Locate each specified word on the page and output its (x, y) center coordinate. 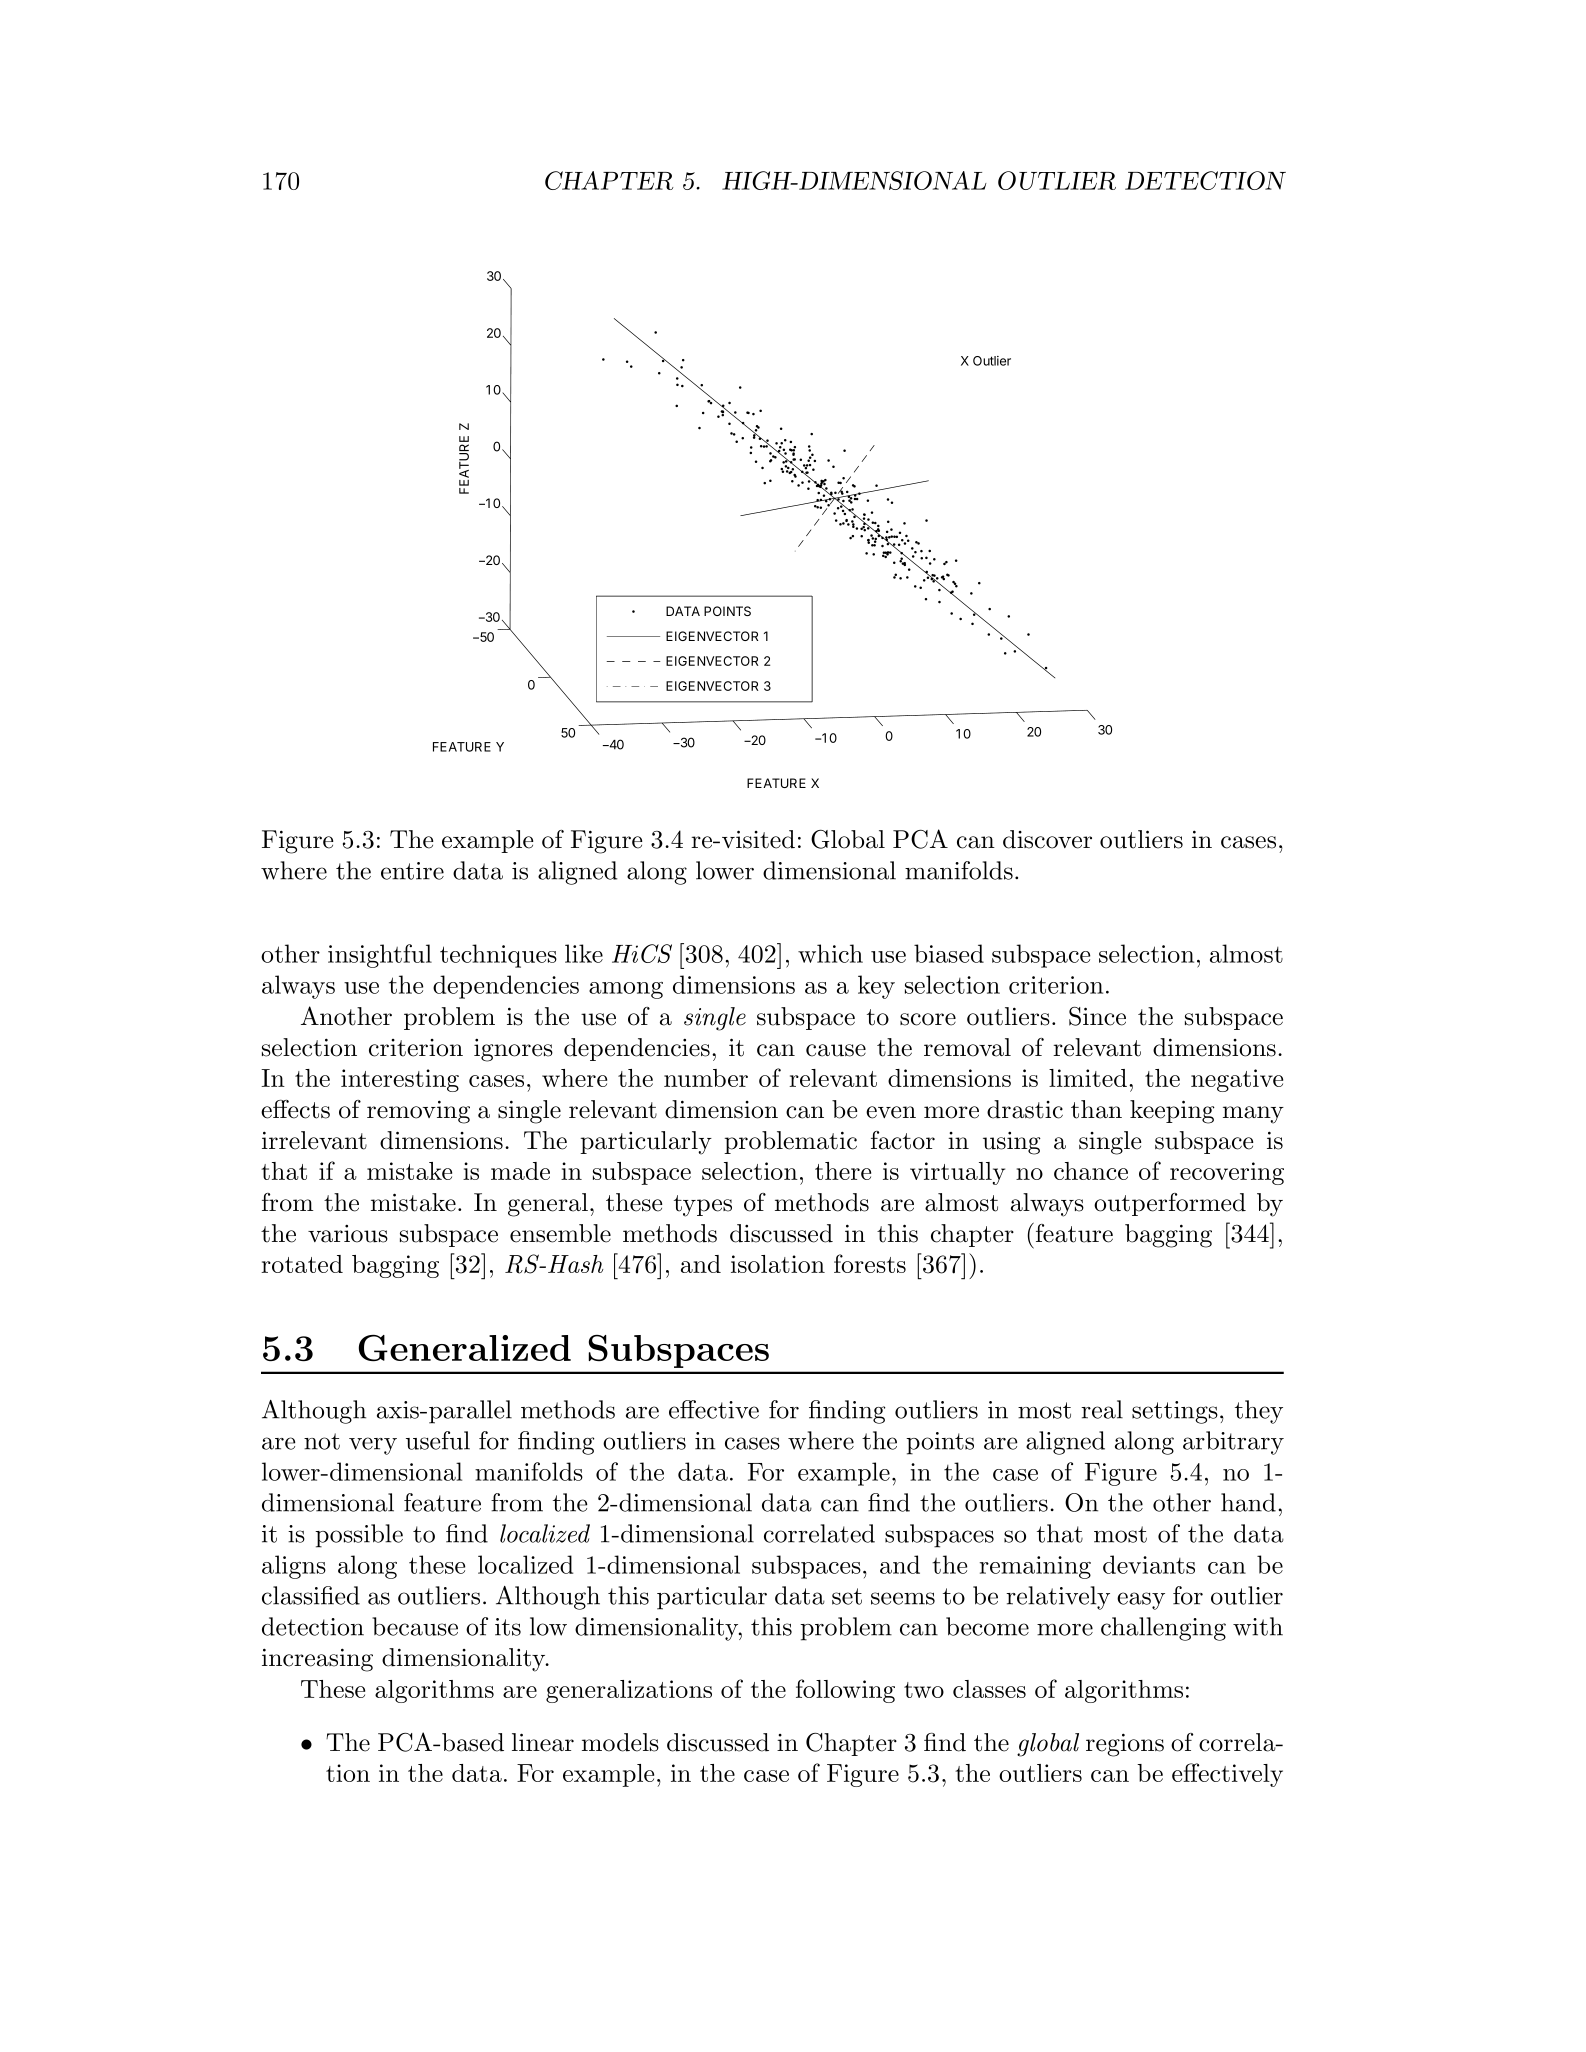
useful (438, 1440)
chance (1091, 1171)
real (1102, 1409)
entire (412, 871)
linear (543, 1742)
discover (1047, 839)
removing (418, 1112)
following (845, 1691)
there (843, 1171)
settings (1175, 1412)
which (830, 953)
